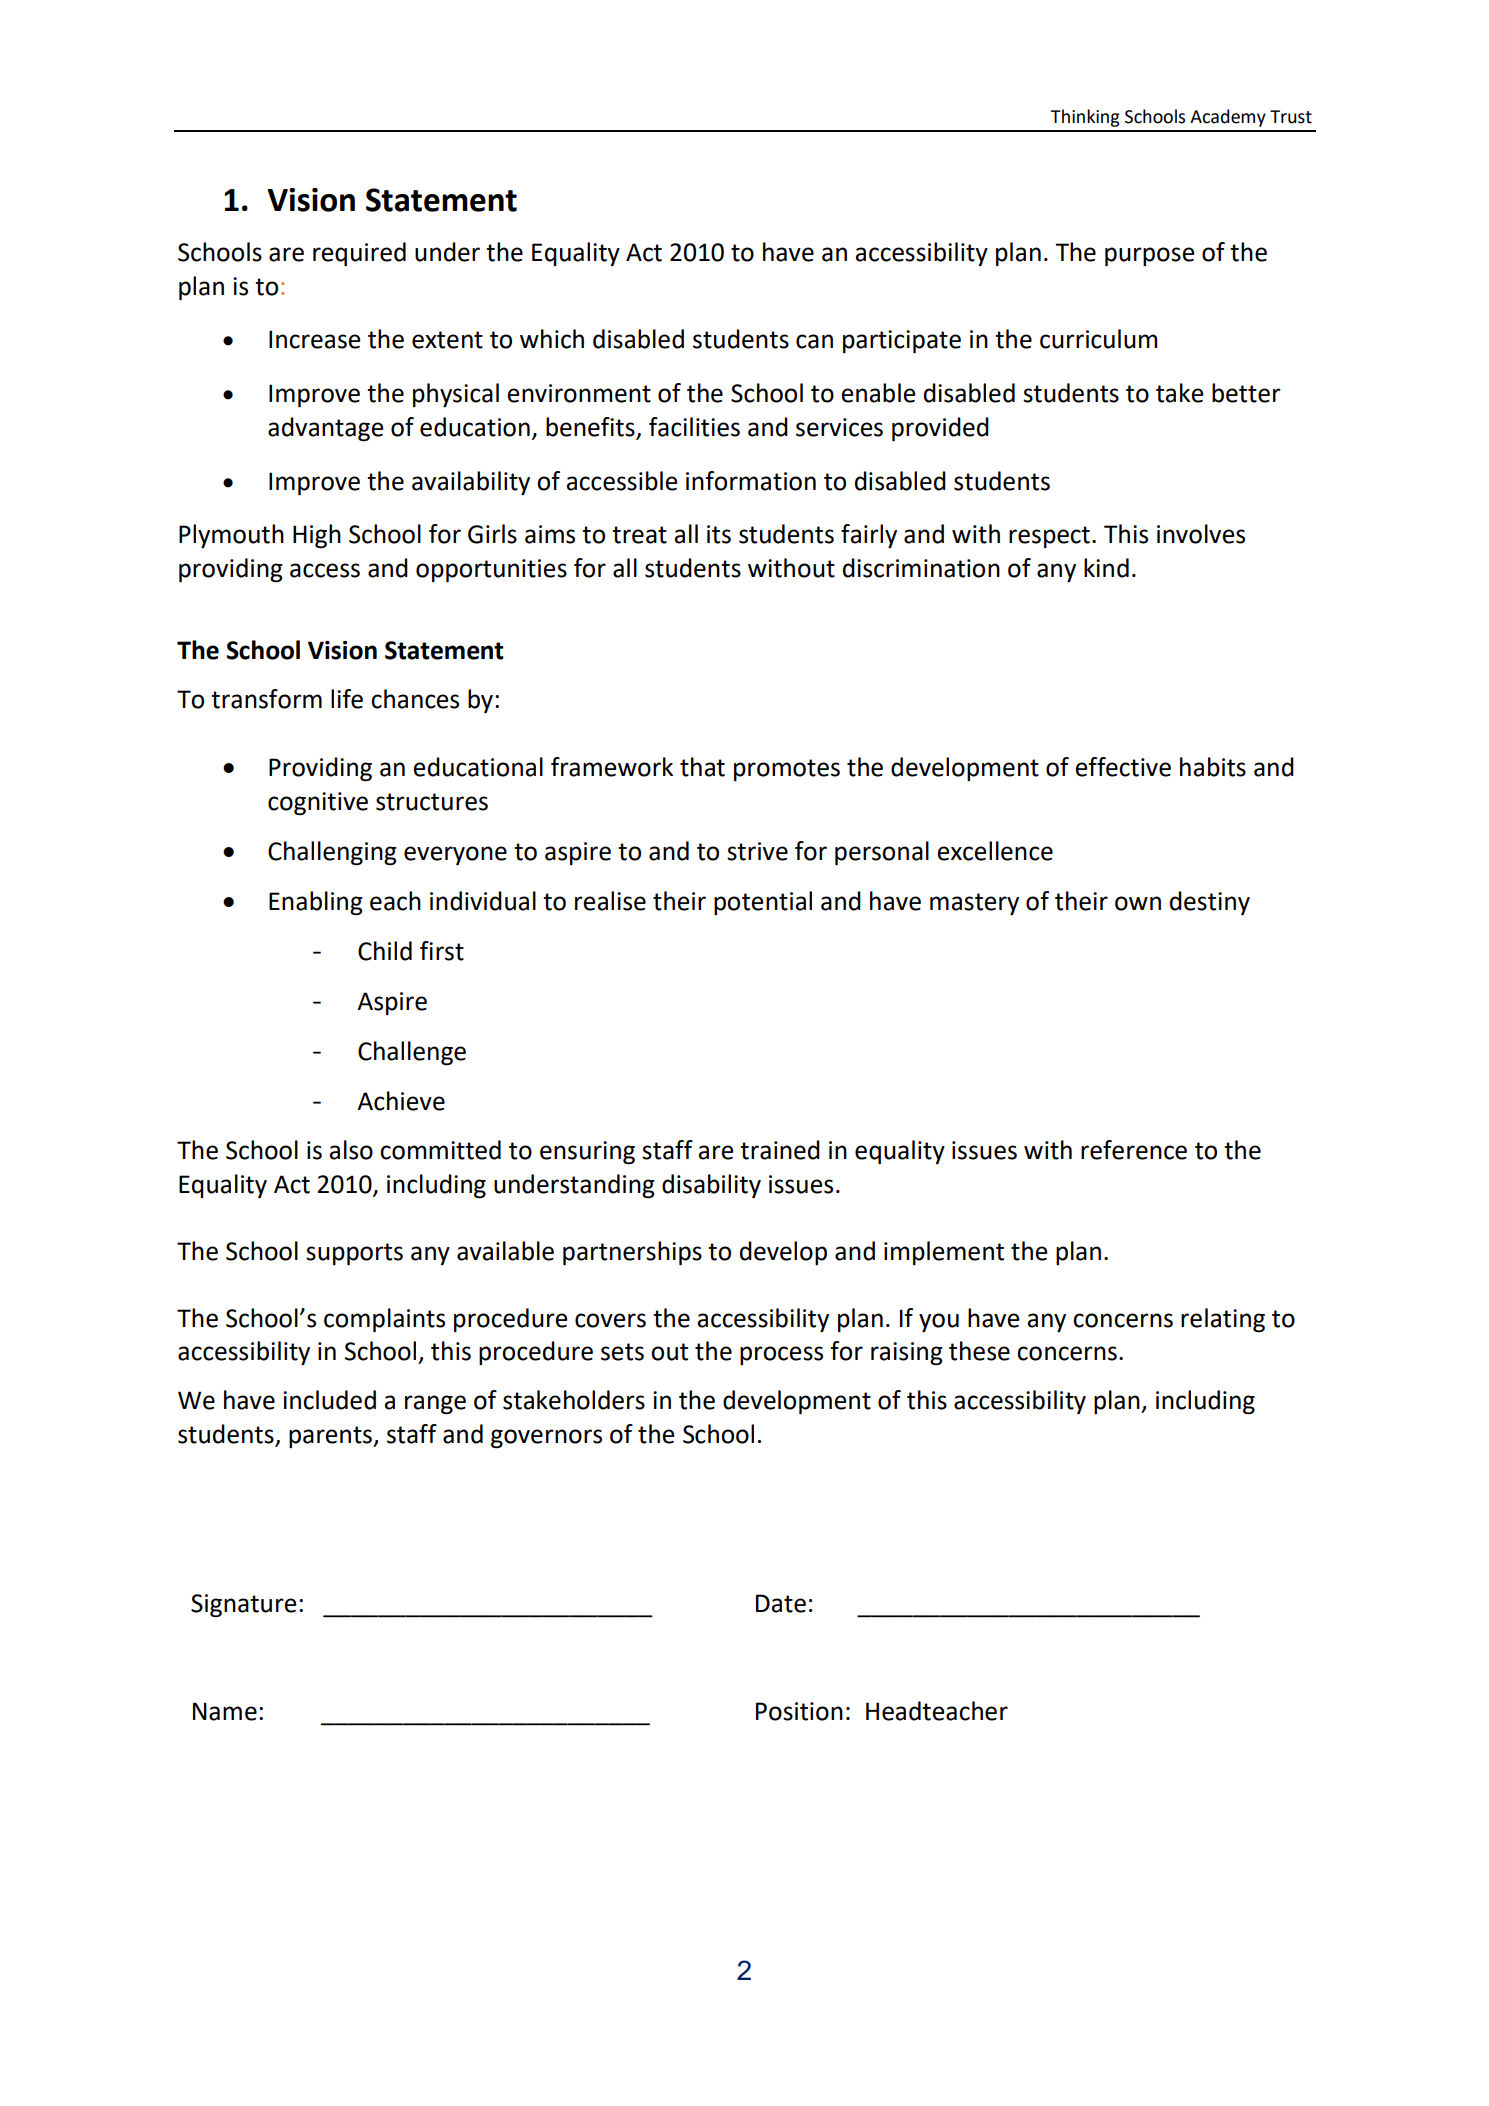  I want to click on own, so click(1138, 903).
